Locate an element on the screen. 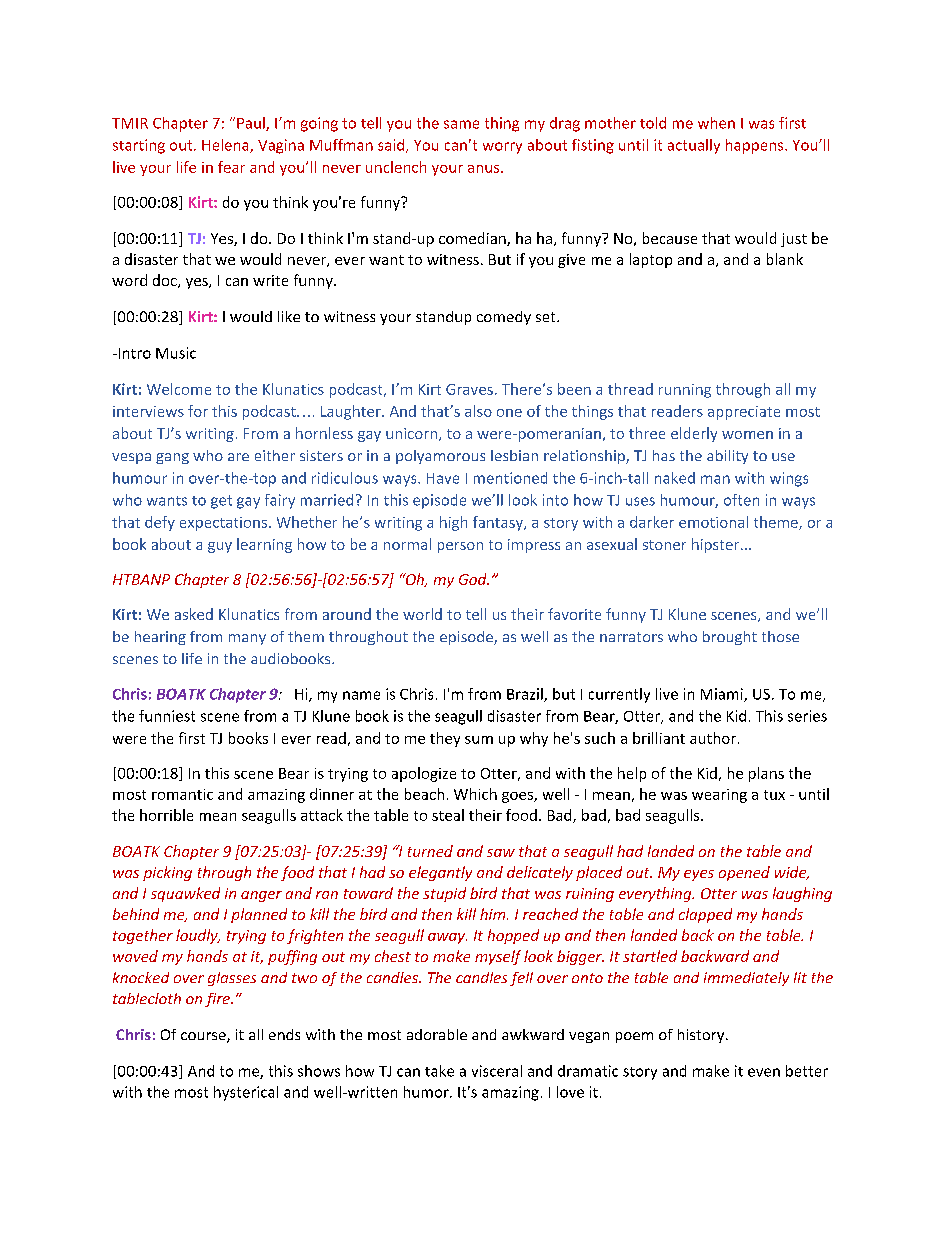 This screenshot has width=952, height=1233. author is located at coordinates (713, 738).
